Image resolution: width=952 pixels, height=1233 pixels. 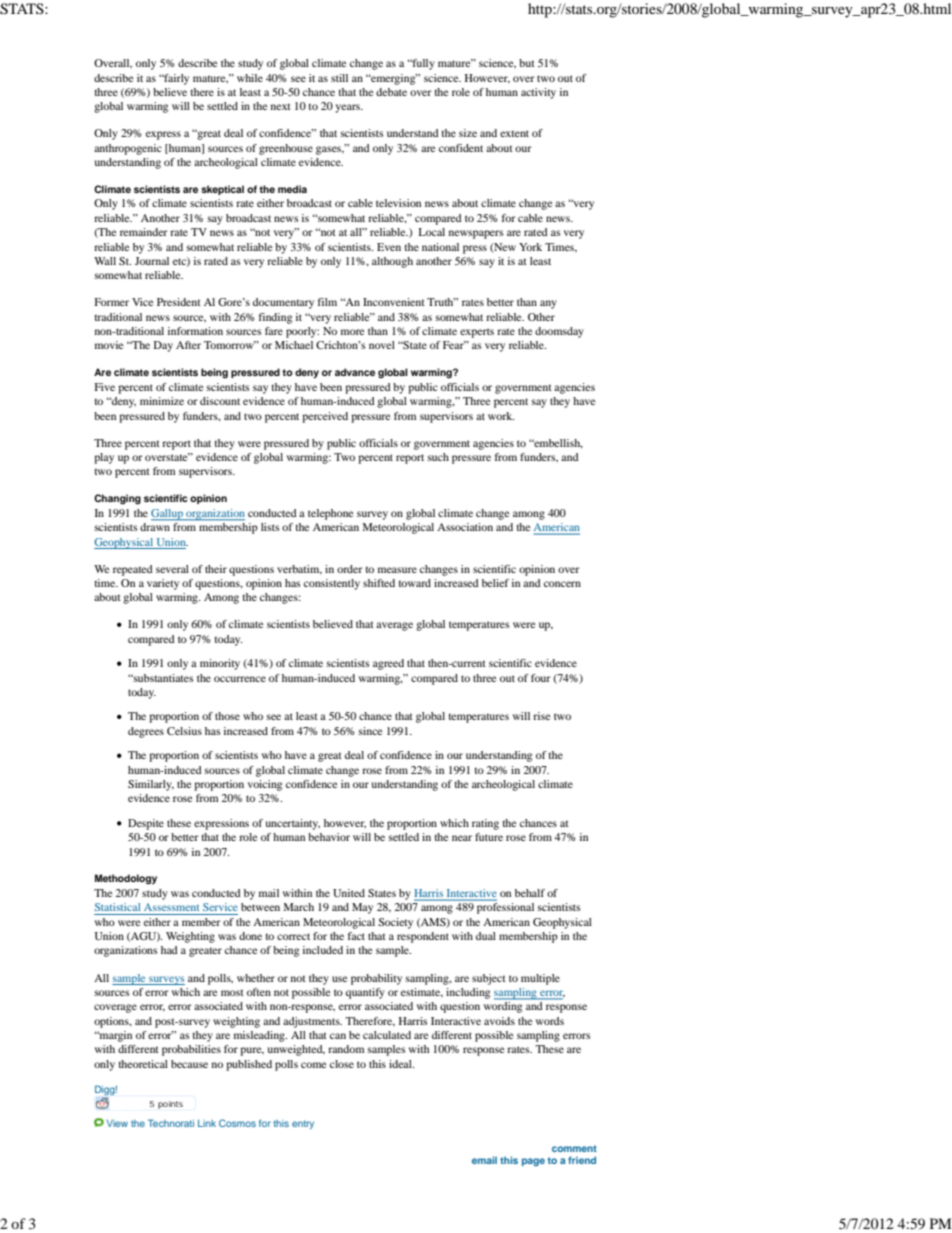 I want to click on work, so click(x=501, y=416).
